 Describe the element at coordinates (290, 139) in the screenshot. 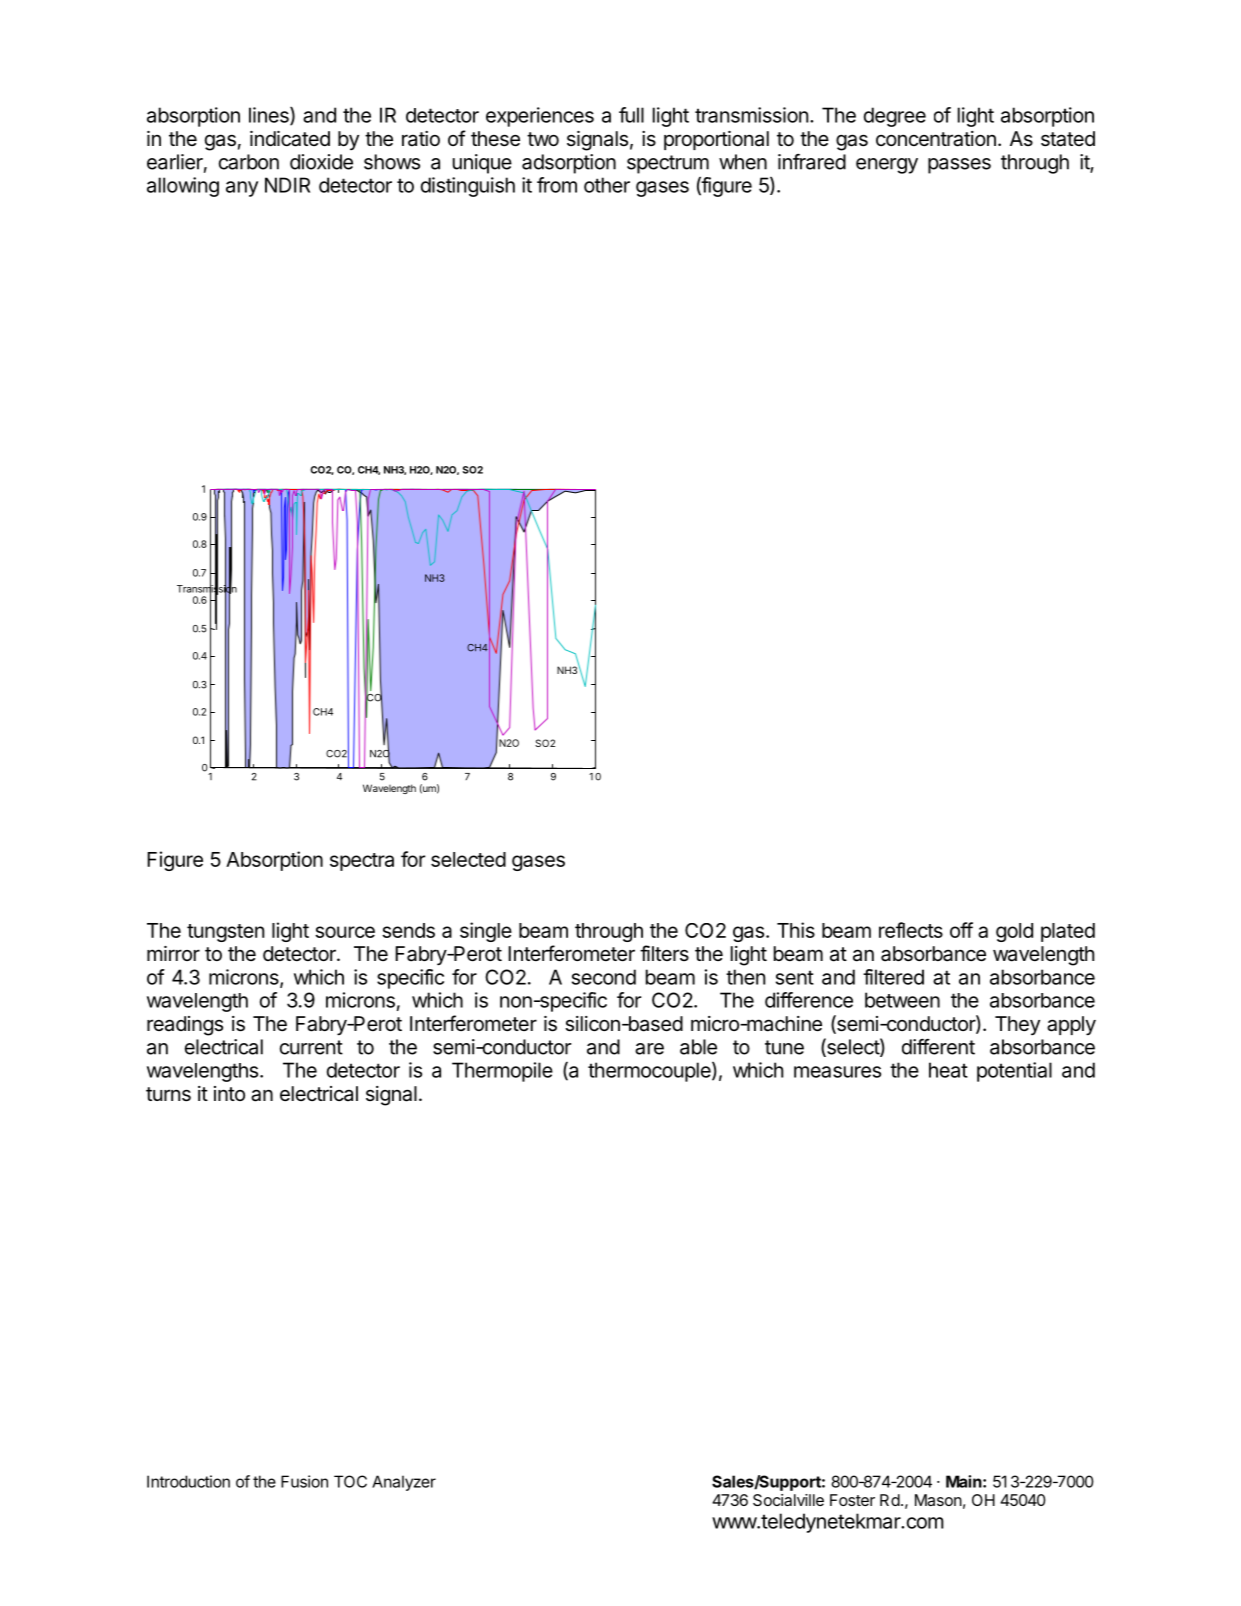

I see `indicated` at that location.
